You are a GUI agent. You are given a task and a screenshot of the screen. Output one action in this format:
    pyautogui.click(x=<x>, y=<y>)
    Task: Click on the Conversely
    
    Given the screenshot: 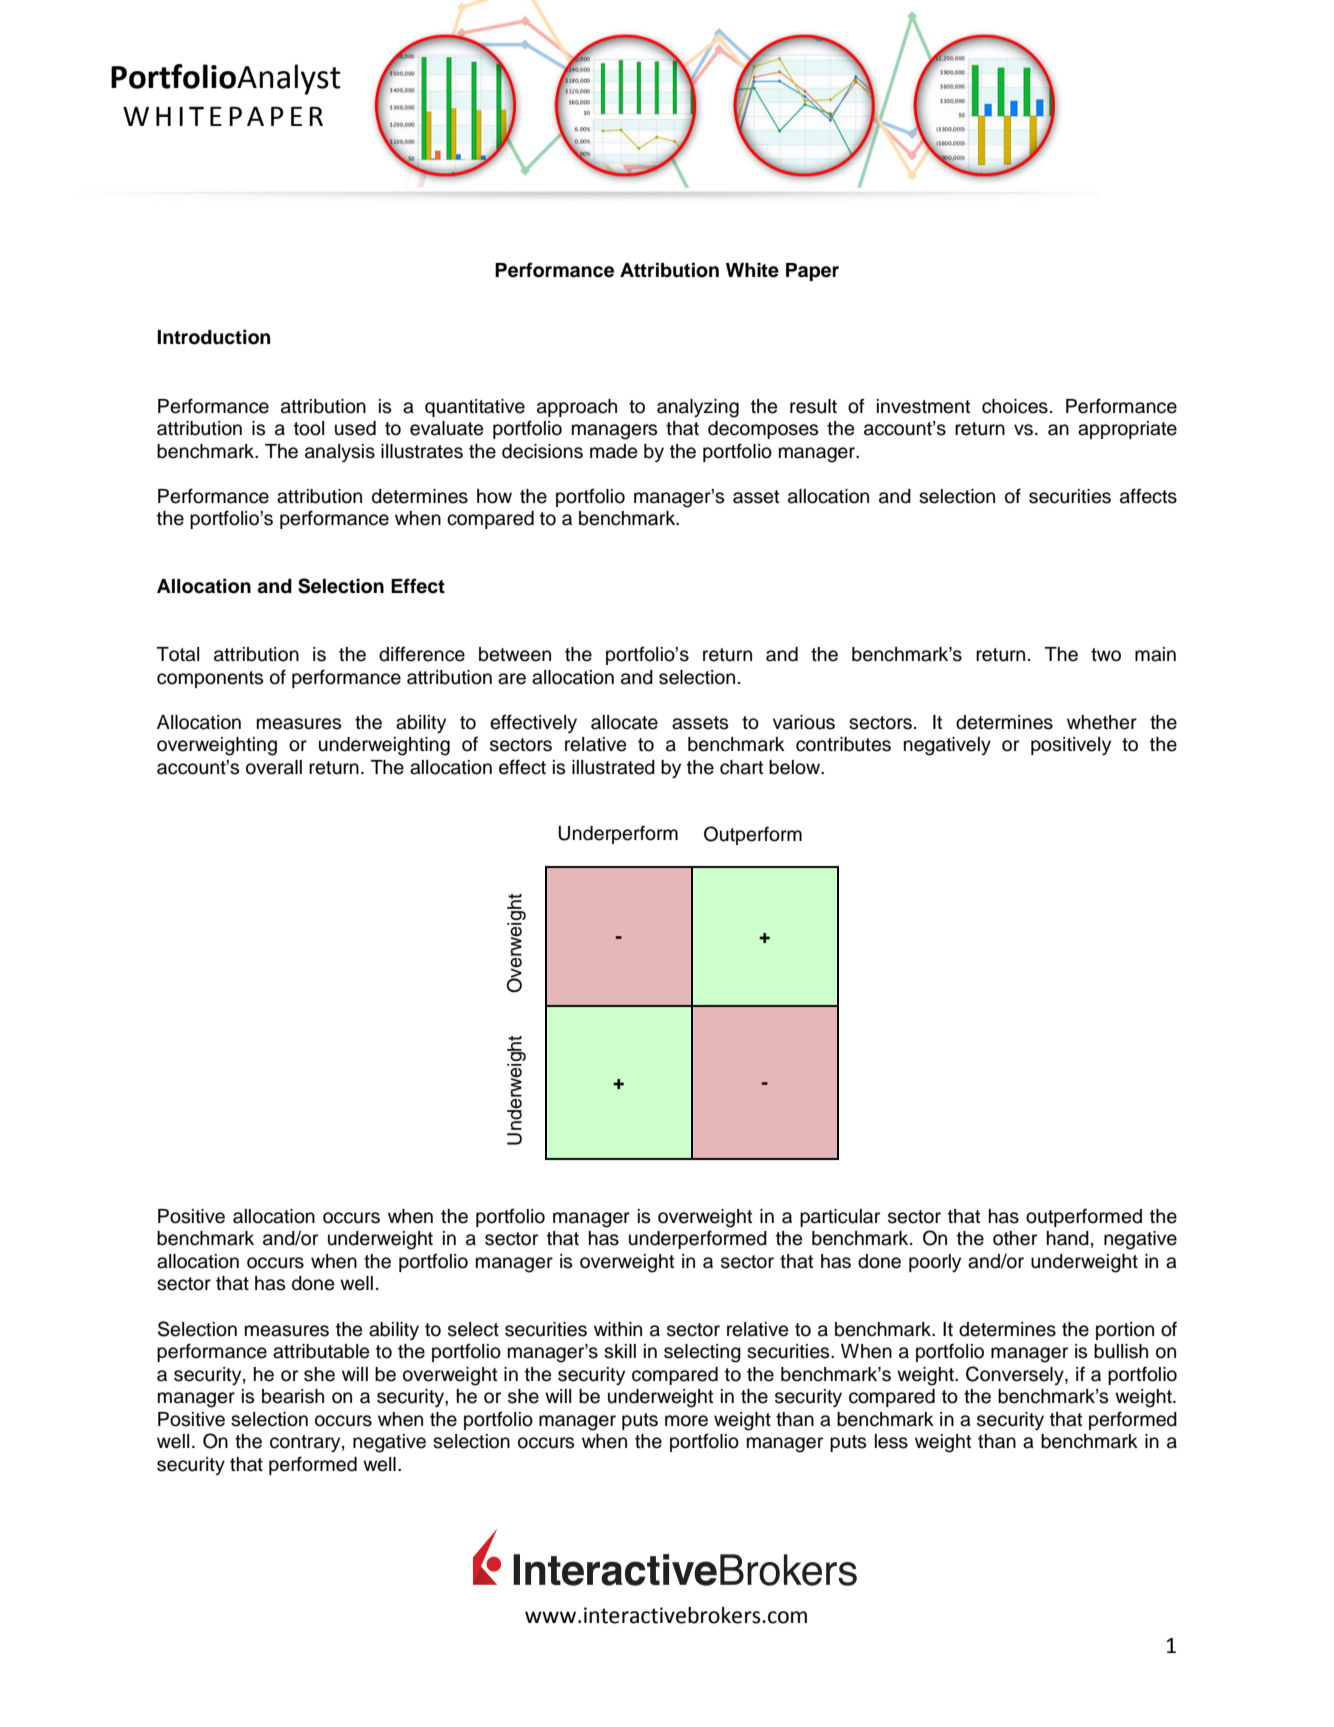 What is the action you would take?
    pyautogui.click(x=1016, y=1375)
